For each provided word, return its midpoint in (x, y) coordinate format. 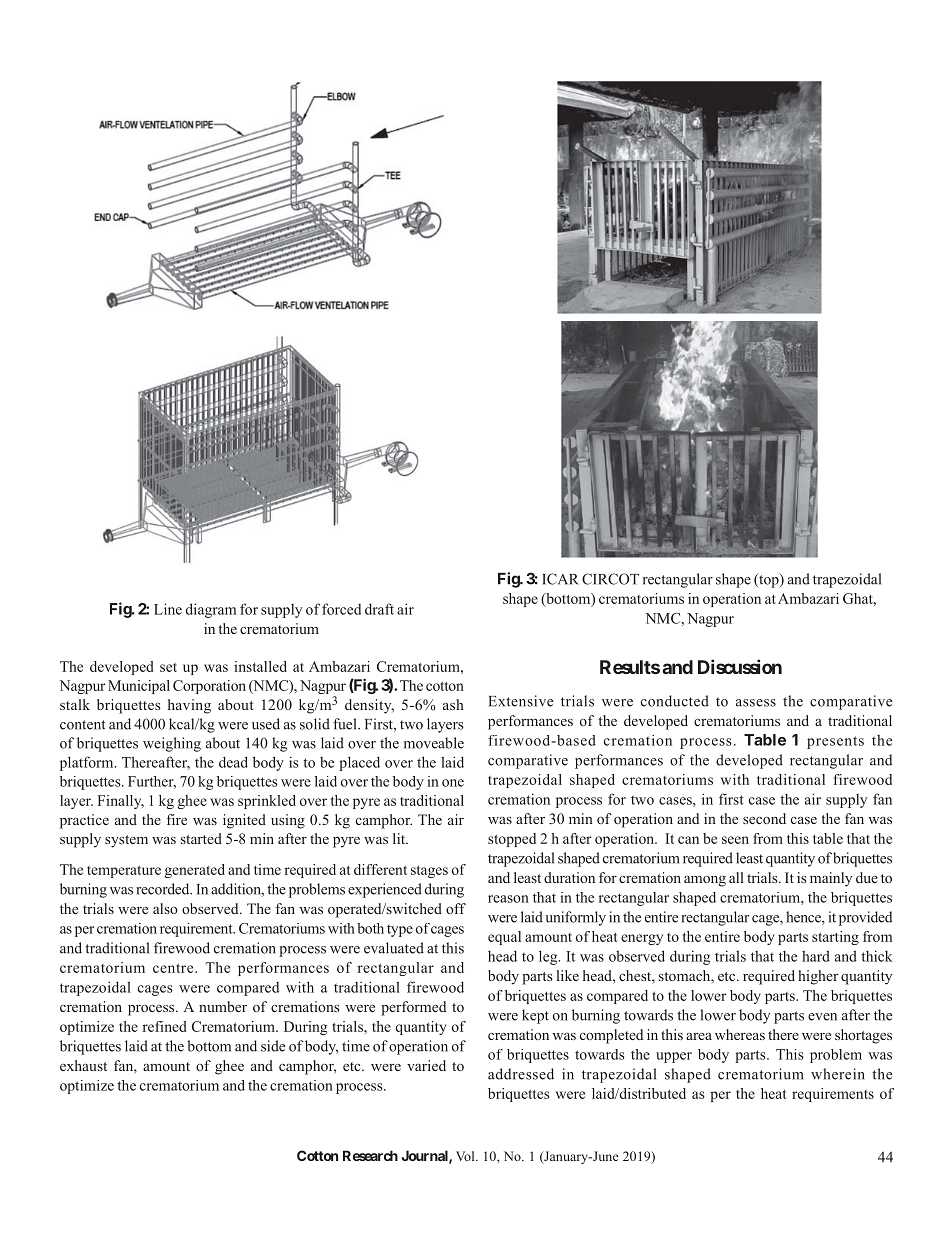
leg (549, 957)
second (764, 818)
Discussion (740, 666)
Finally (120, 802)
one (453, 783)
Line (168, 609)
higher (818, 977)
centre (174, 968)
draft (379, 609)
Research (370, 1155)
